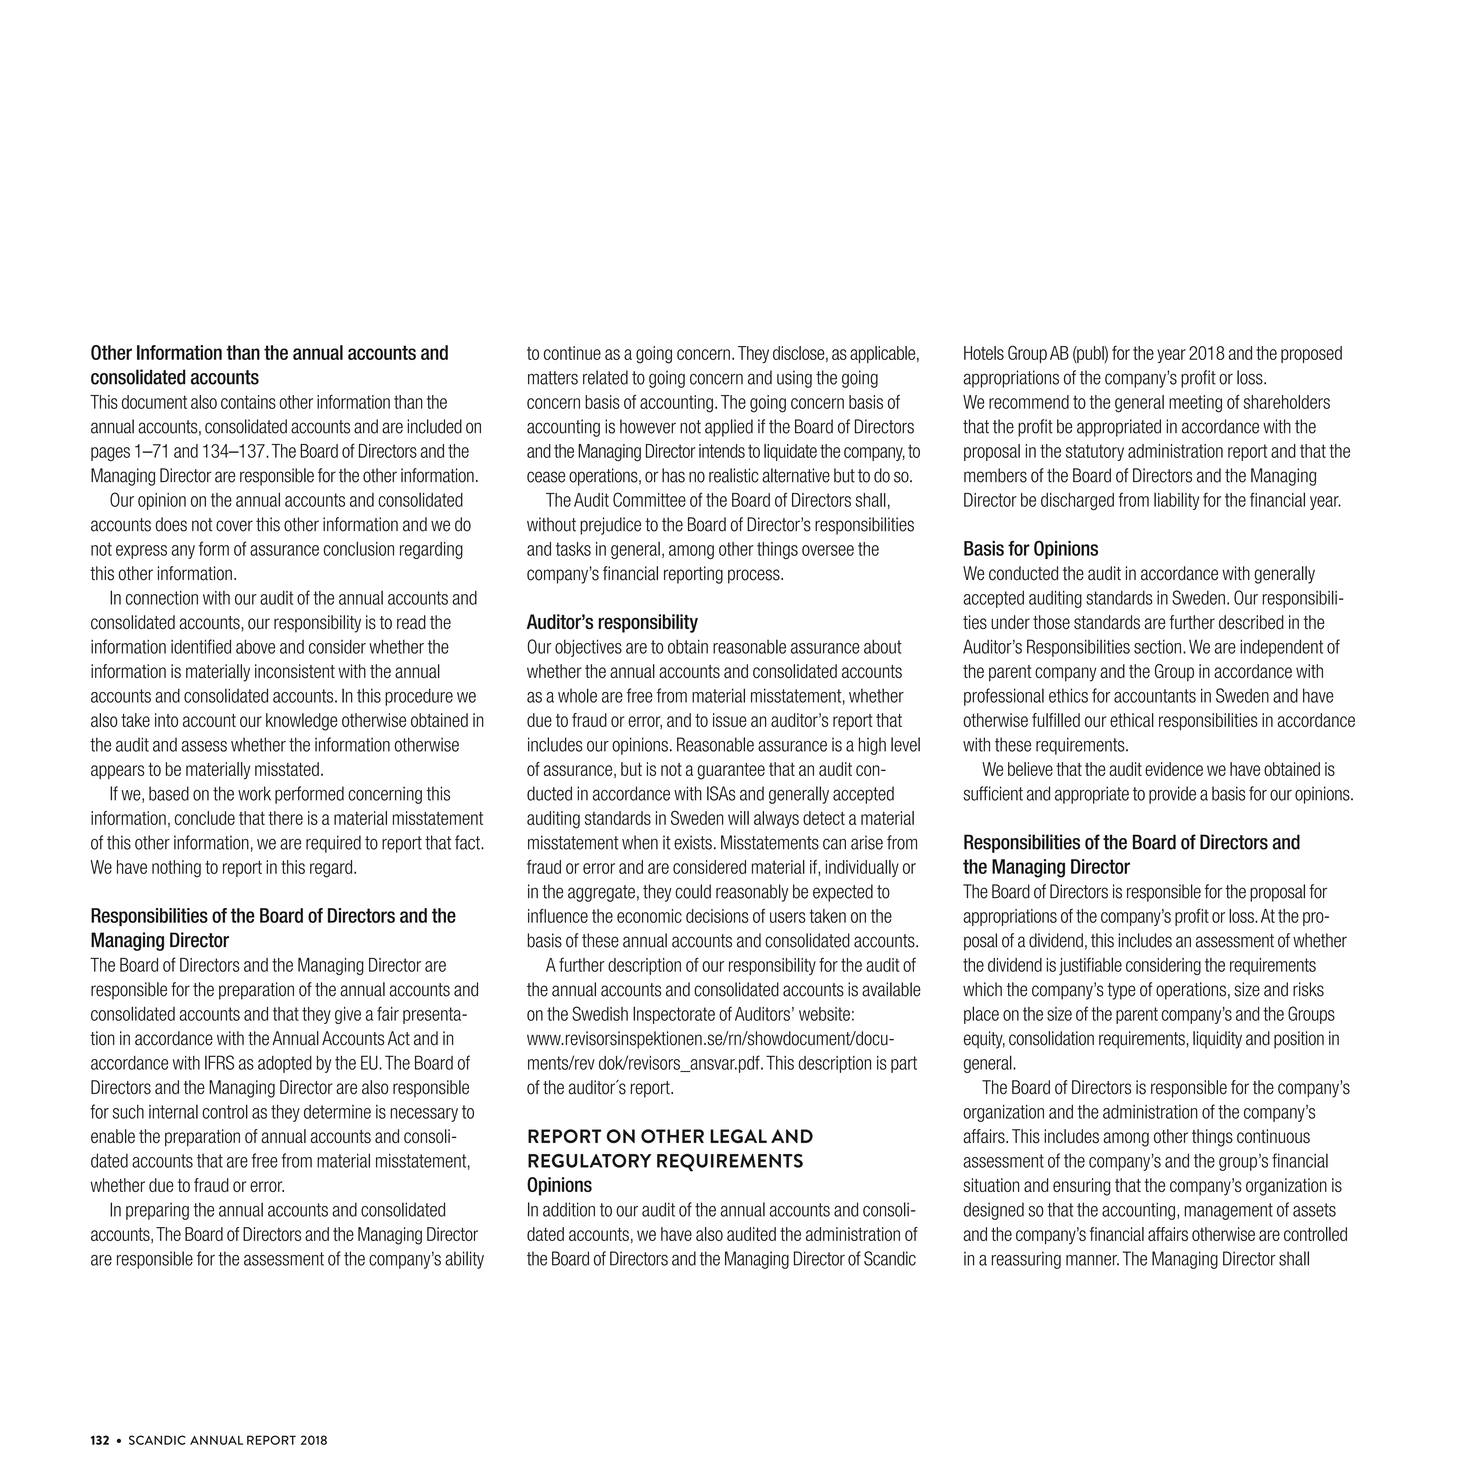 The image size is (1478, 1478). Describe the element at coordinates (157, 1211) in the page. I see `preparing` at that location.
